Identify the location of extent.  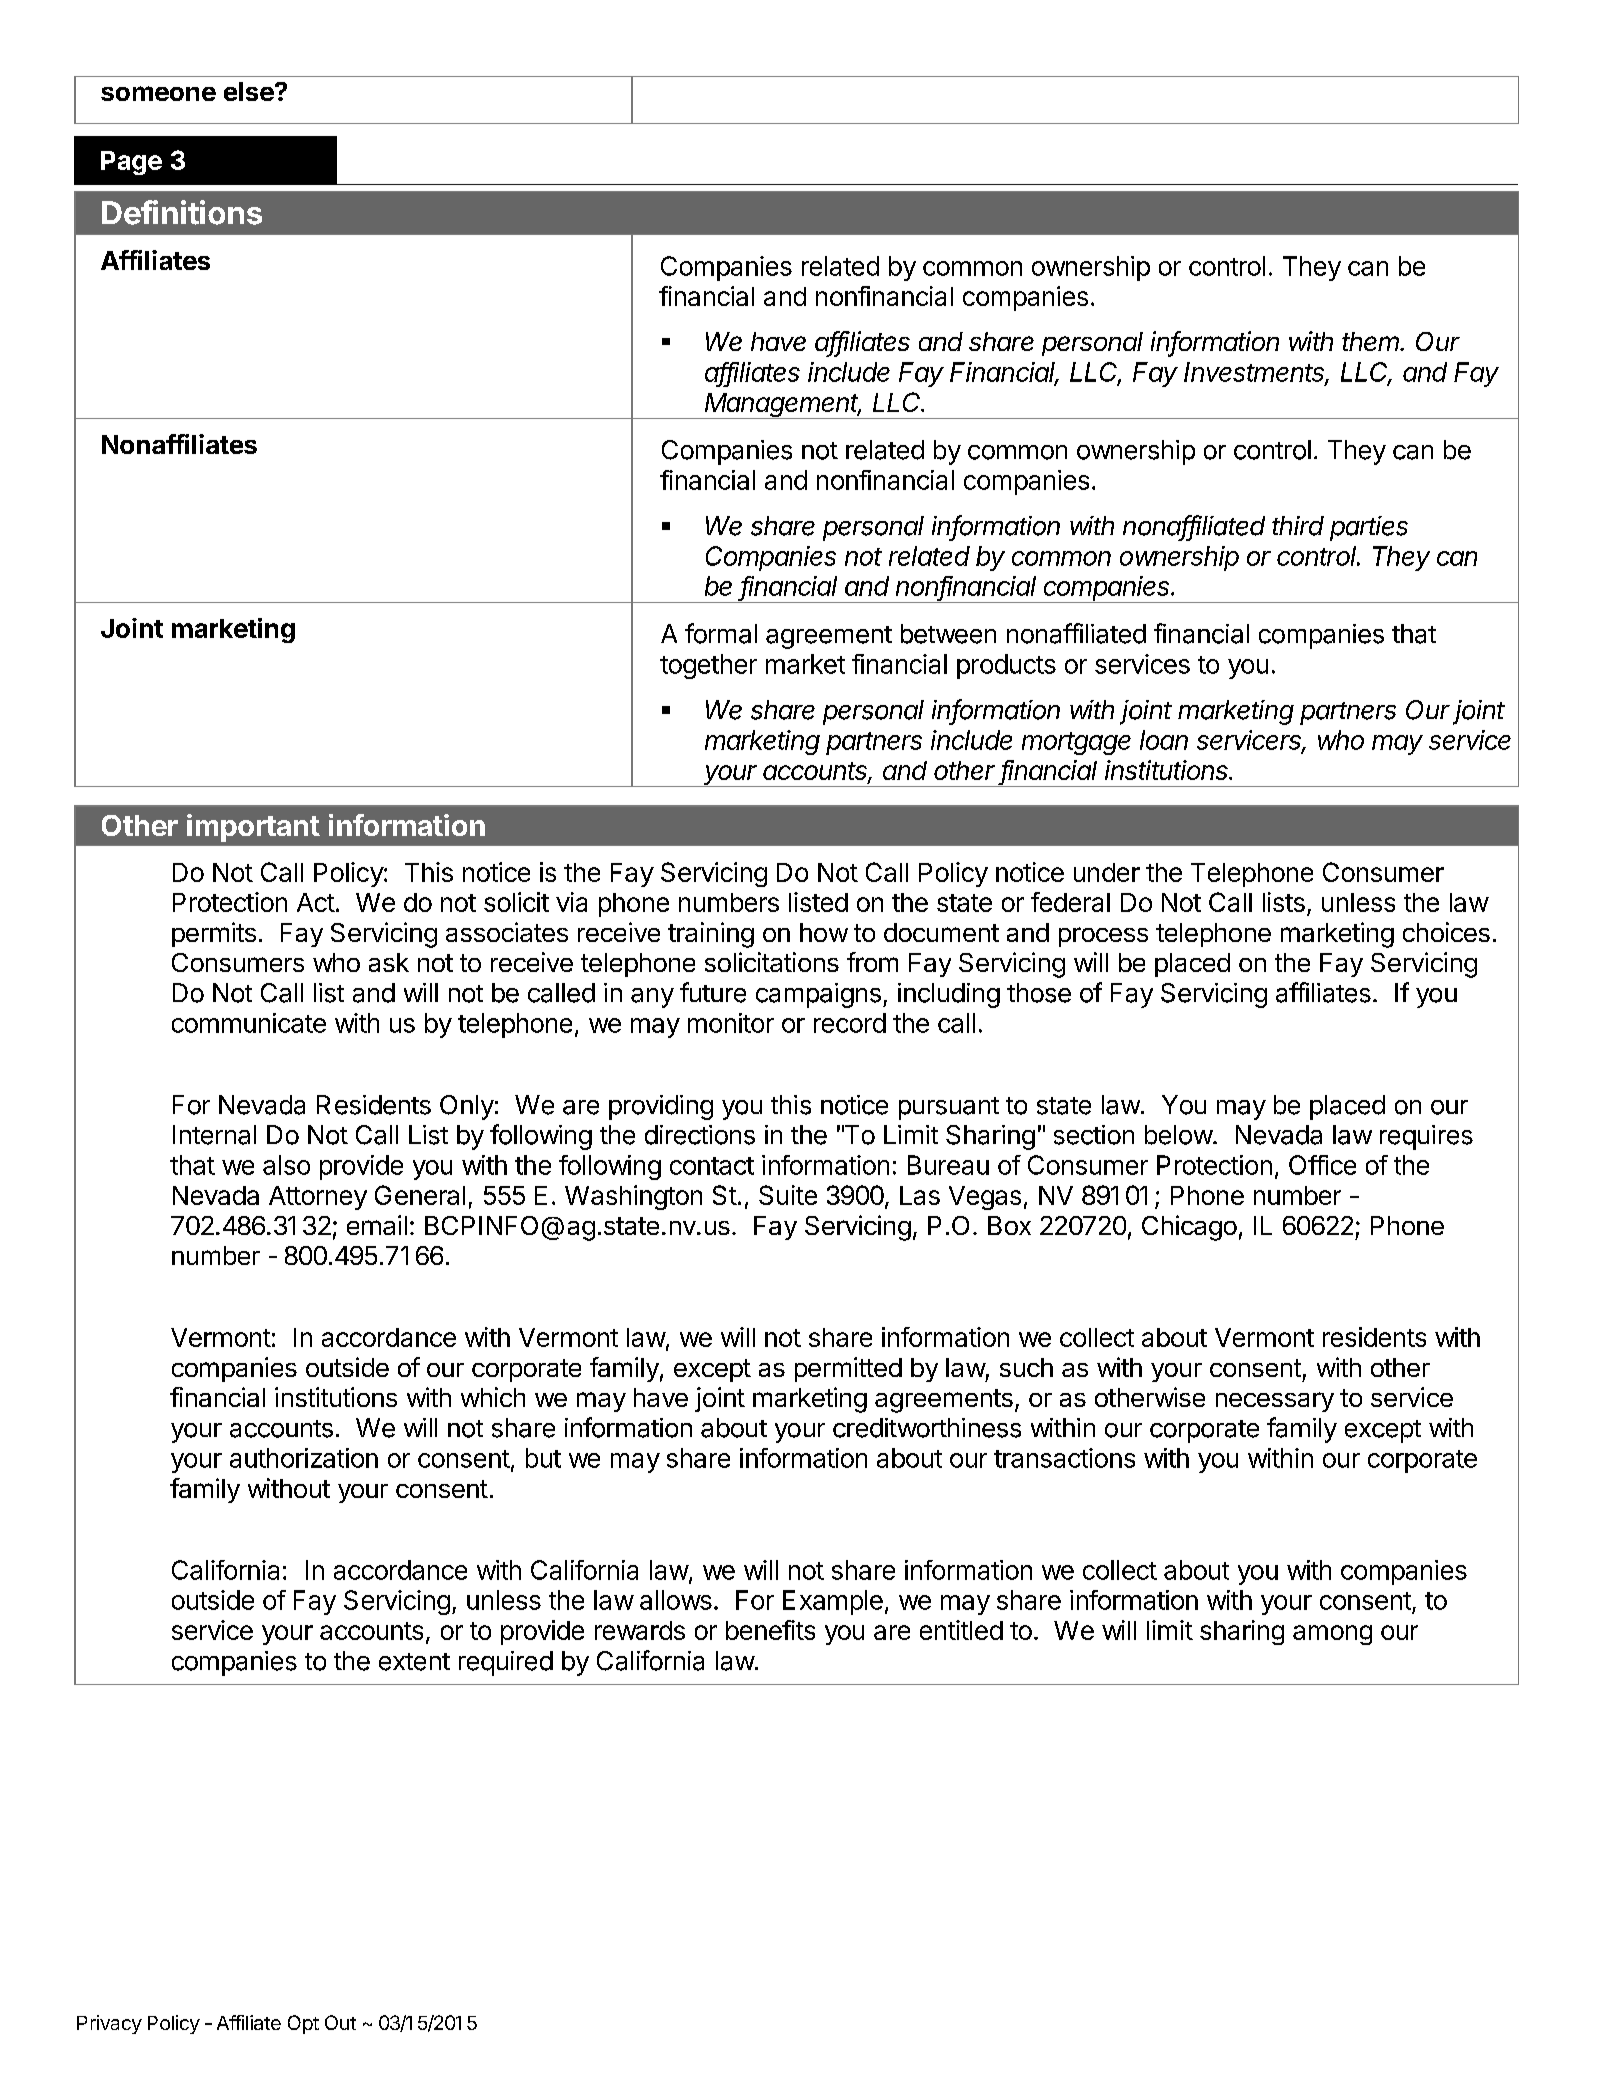
(414, 1662).
